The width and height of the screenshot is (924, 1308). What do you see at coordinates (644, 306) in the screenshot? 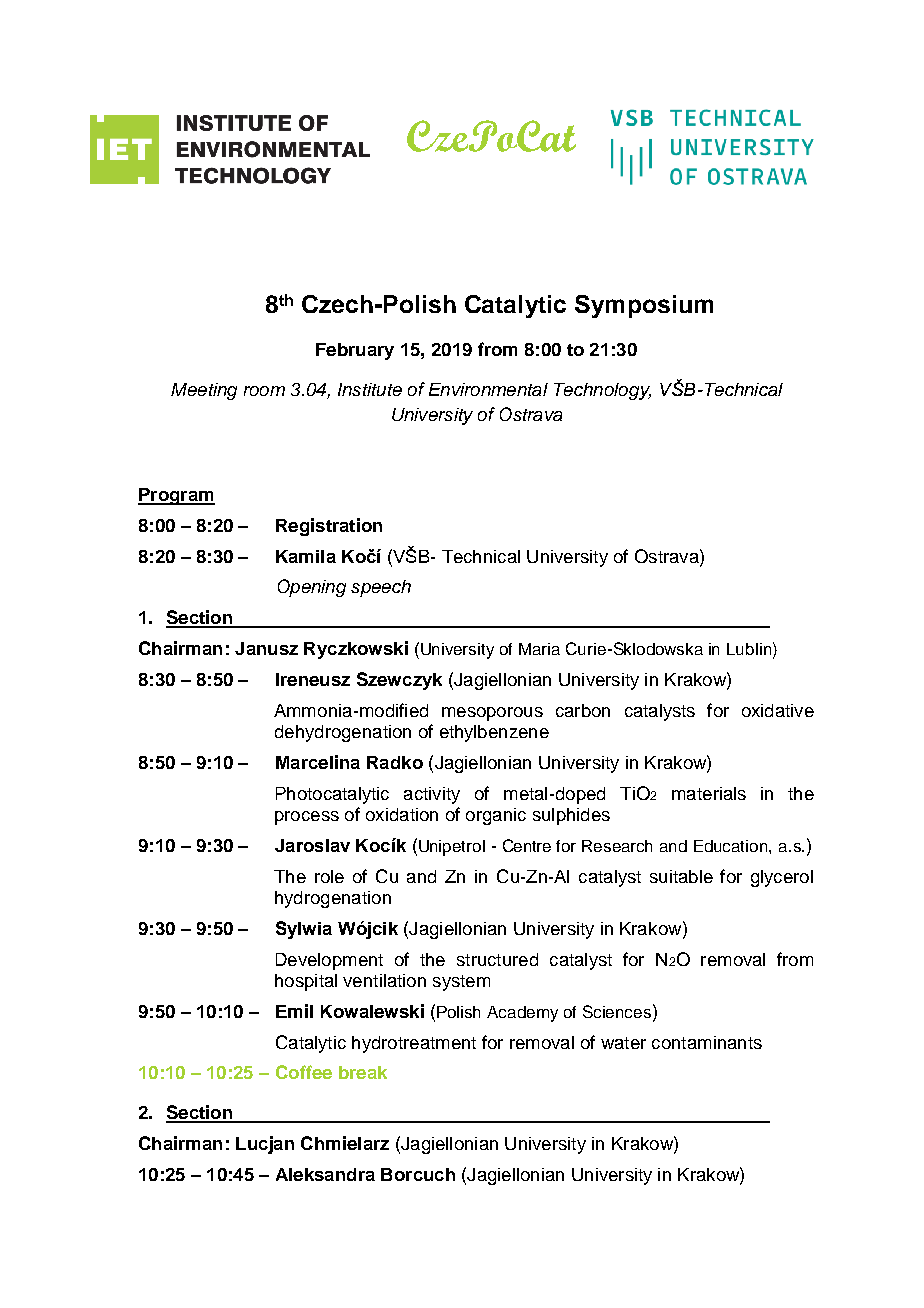
I see `Symposium` at bounding box center [644, 306].
